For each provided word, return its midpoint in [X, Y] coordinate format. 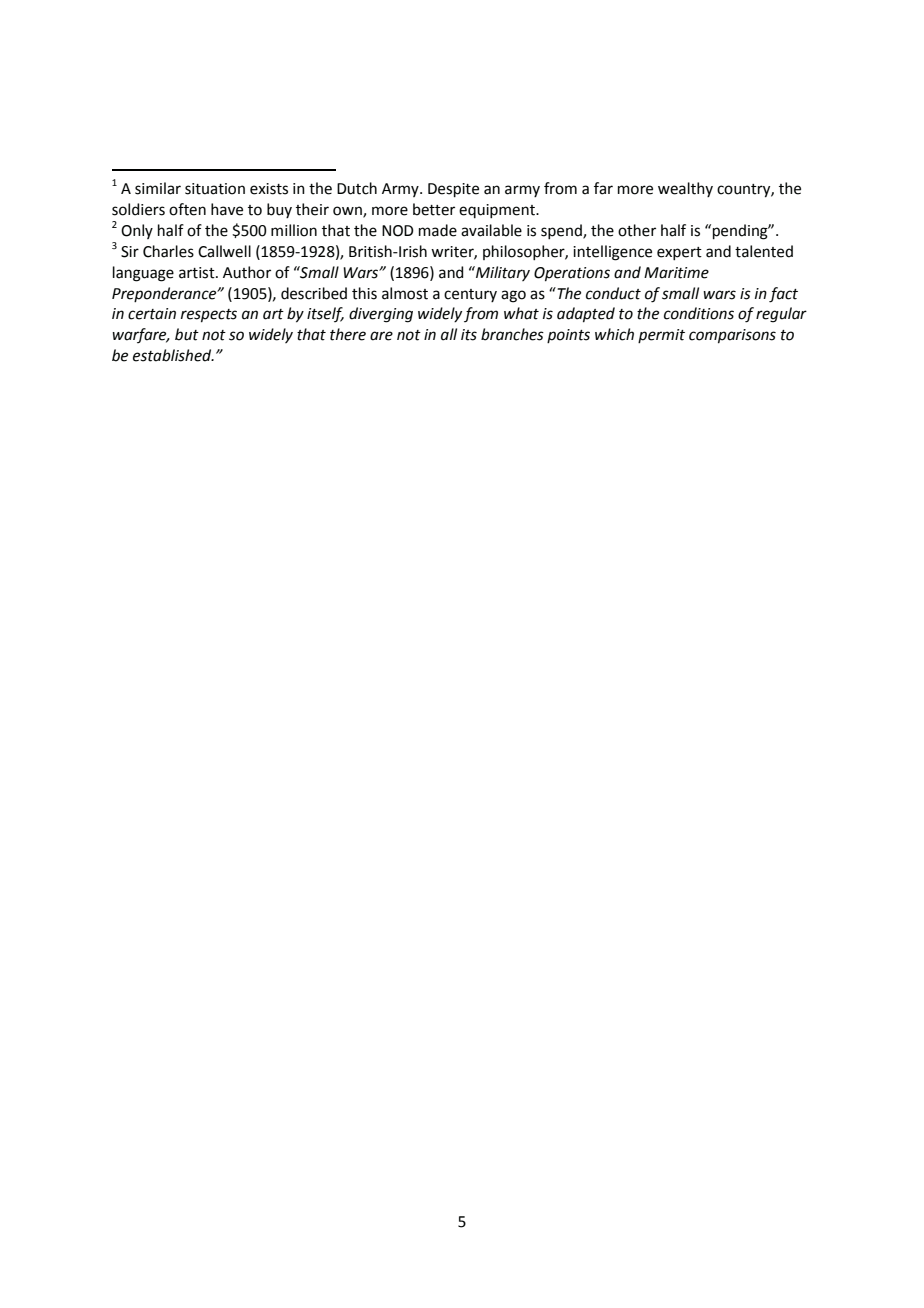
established [173, 355]
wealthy [685, 189]
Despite [453, 190]
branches [512, 334]
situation [215, 189]
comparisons [732, 336]
